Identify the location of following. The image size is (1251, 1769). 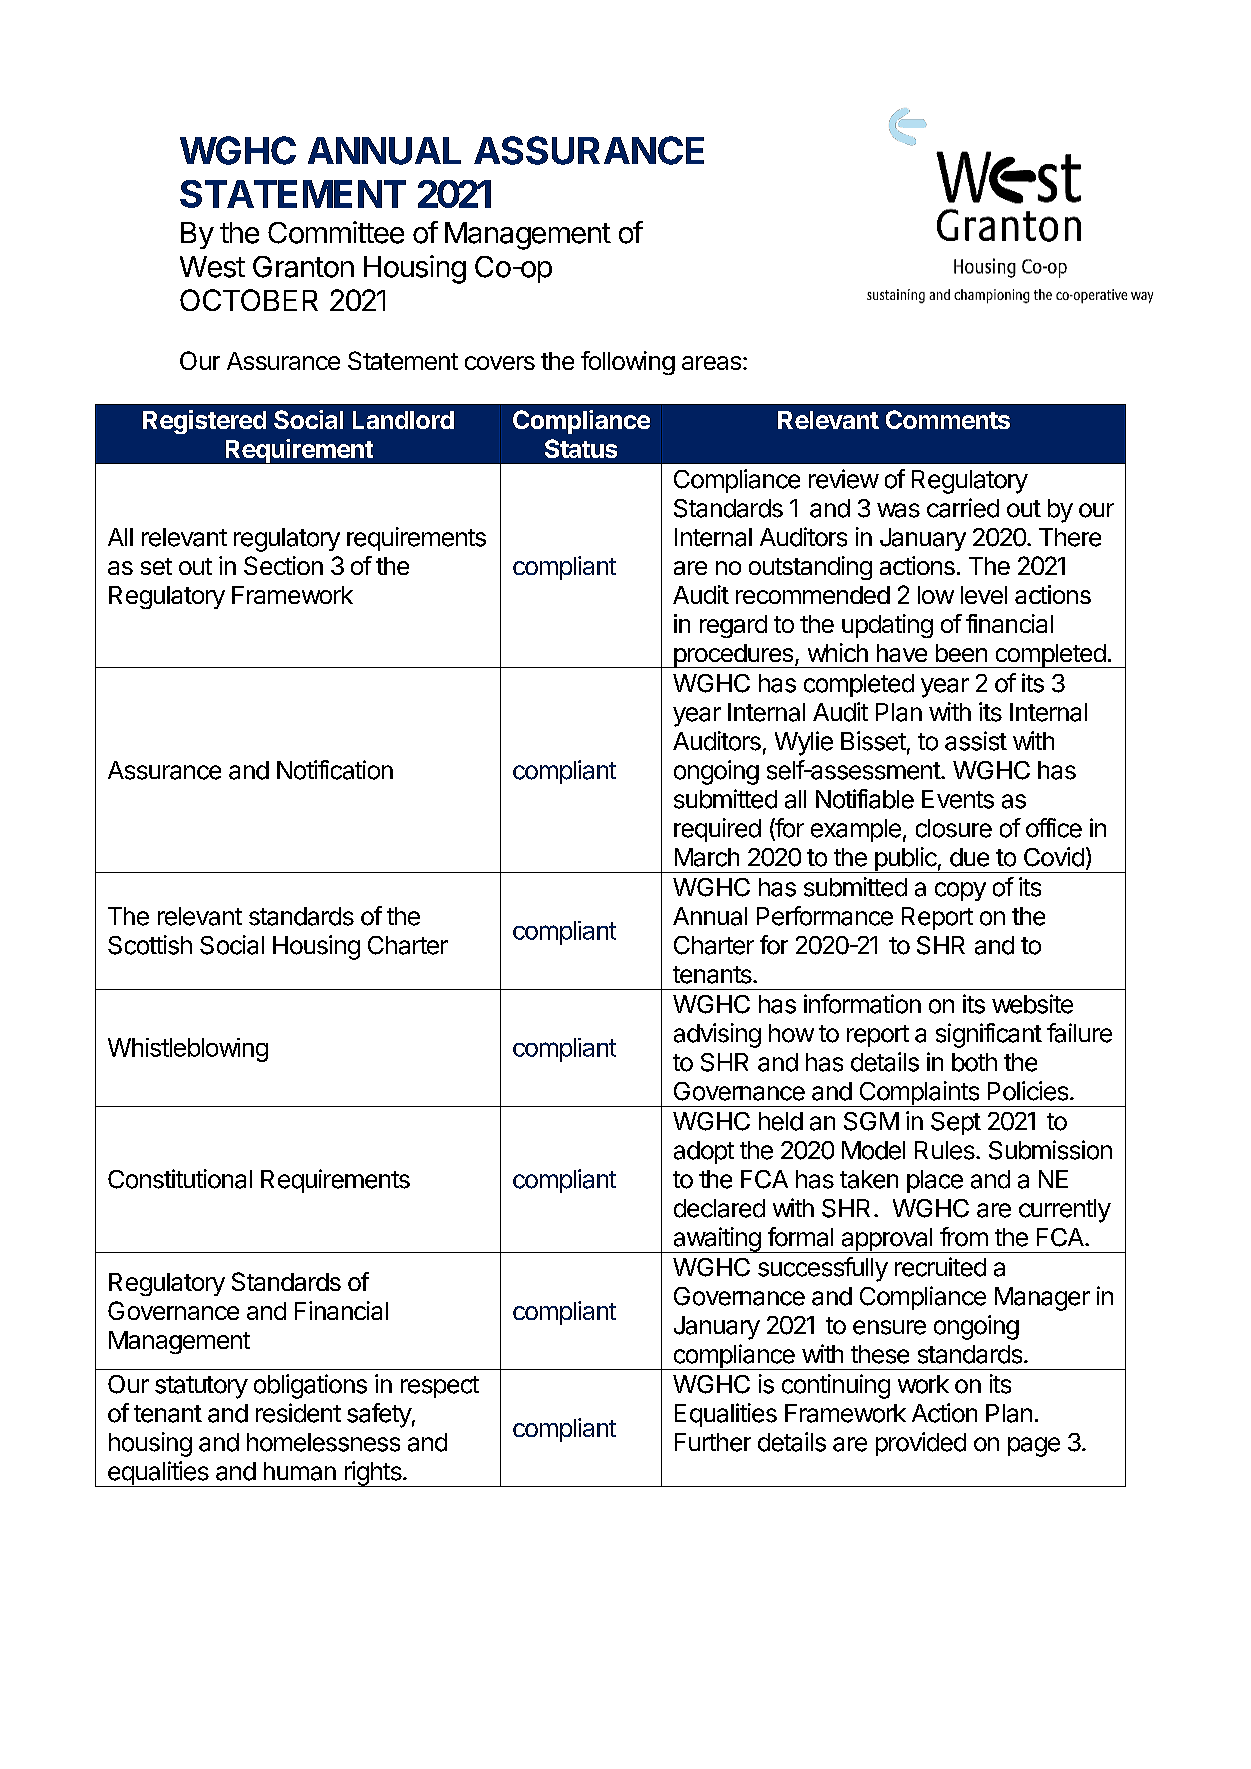
(628, 363).
